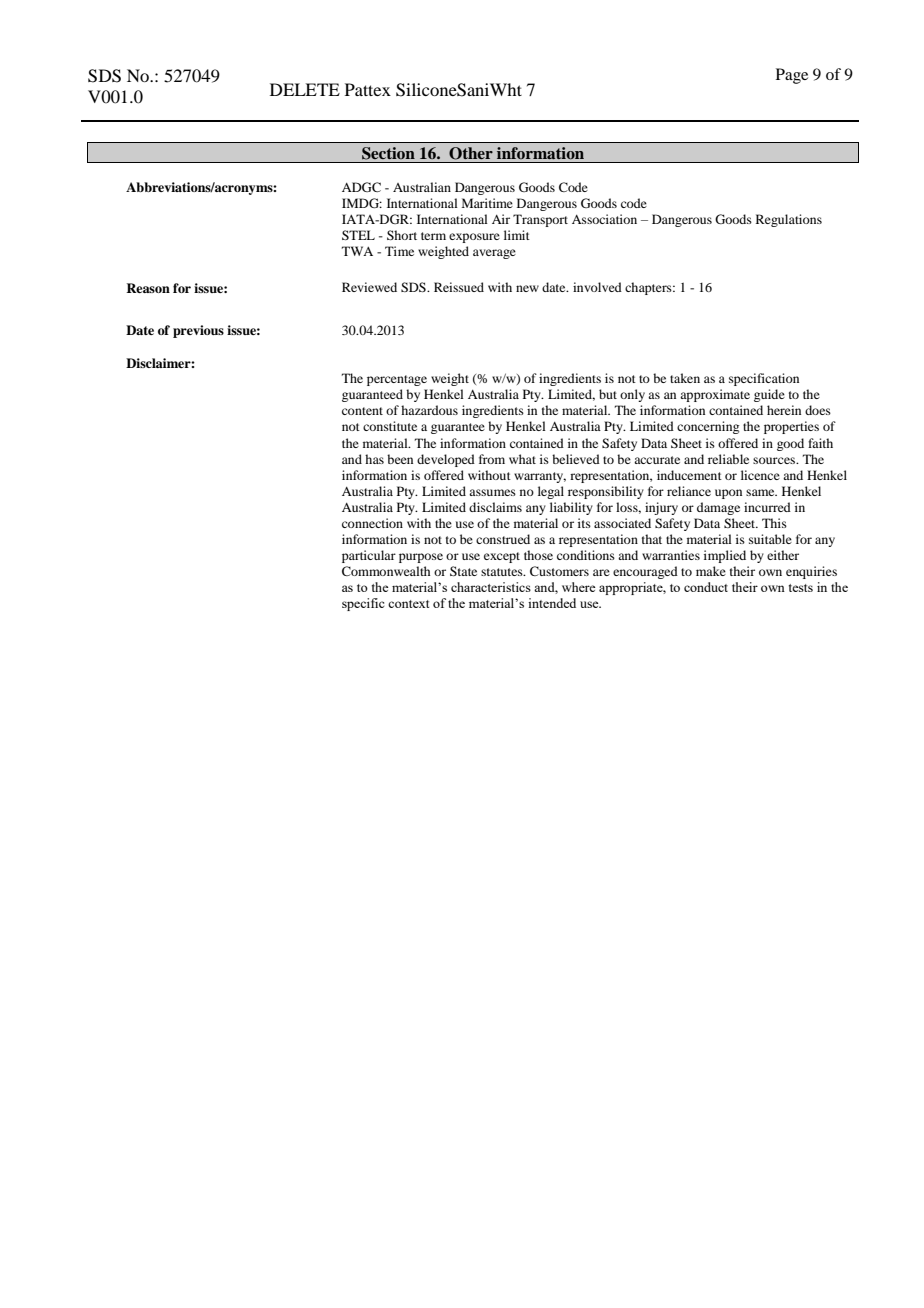  Describe the element at coordinates (305, 89) in the screenshot. I see `DELETE` at that location.
